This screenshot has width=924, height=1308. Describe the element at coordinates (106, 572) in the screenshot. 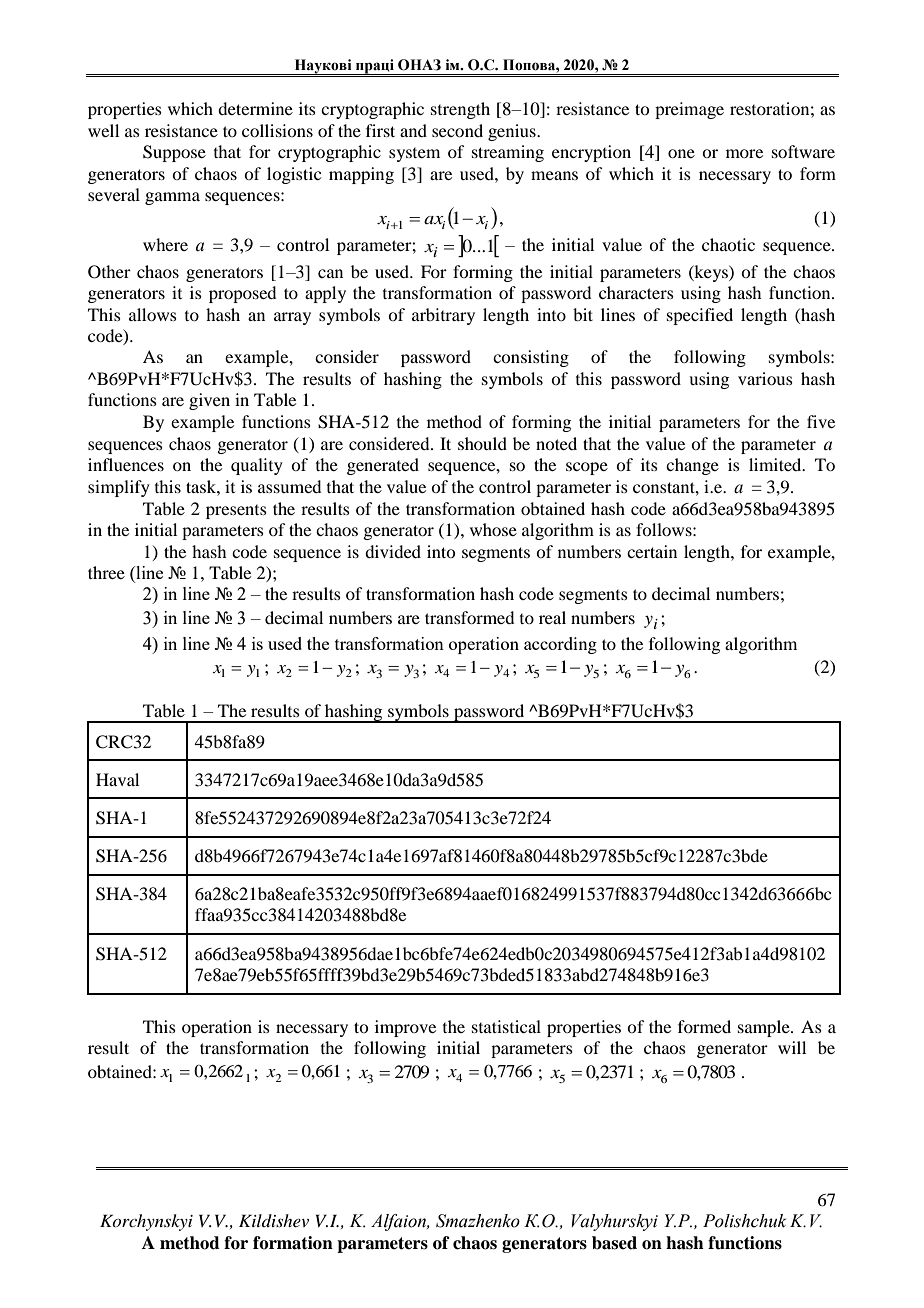

I see `three` at that location.
